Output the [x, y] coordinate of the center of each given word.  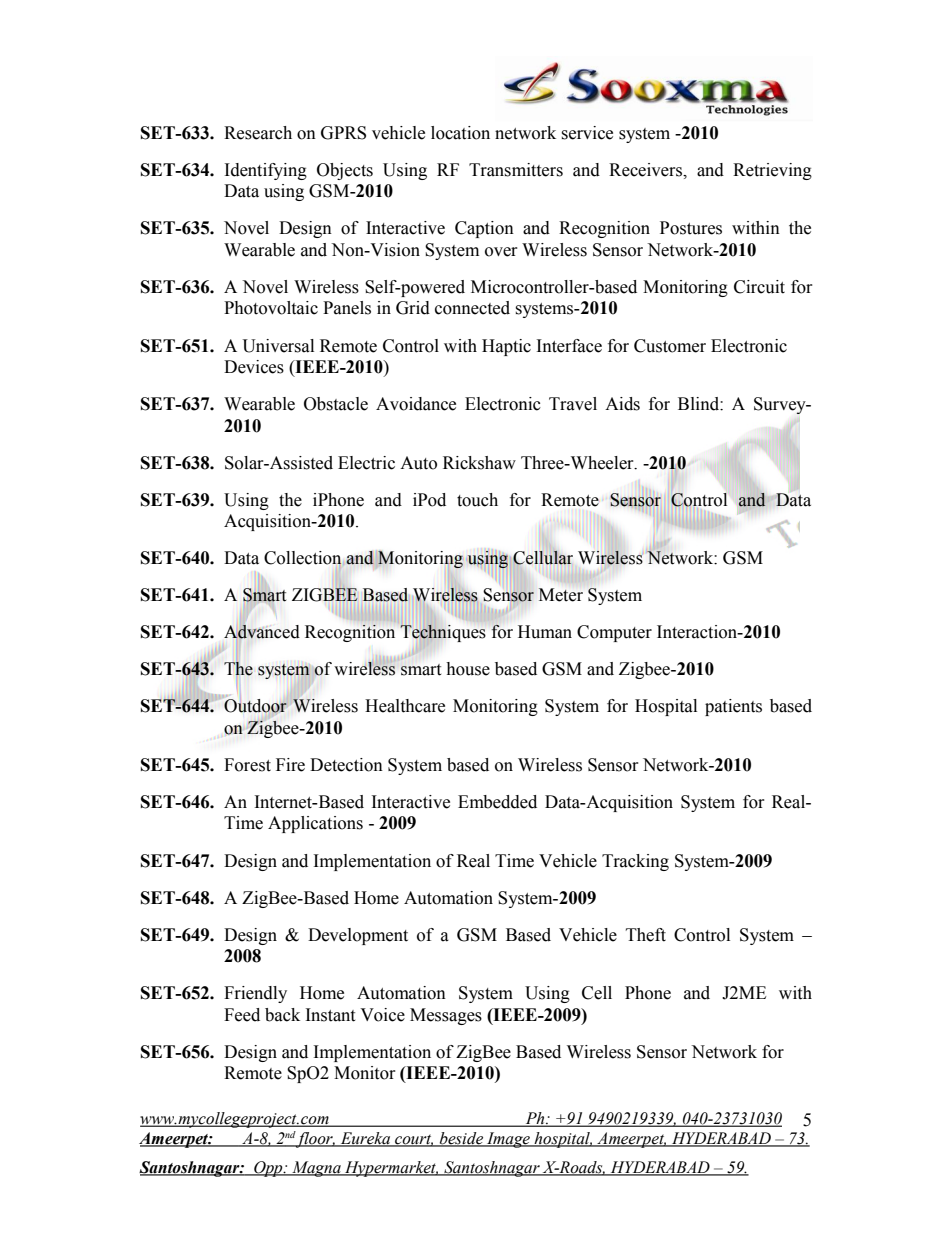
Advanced [262, 632]
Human [545, 632]
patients [733, 707]
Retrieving [772, 171]
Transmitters [516, 170]
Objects [345, 171]
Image [508, 1140]
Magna [316, 1169]
